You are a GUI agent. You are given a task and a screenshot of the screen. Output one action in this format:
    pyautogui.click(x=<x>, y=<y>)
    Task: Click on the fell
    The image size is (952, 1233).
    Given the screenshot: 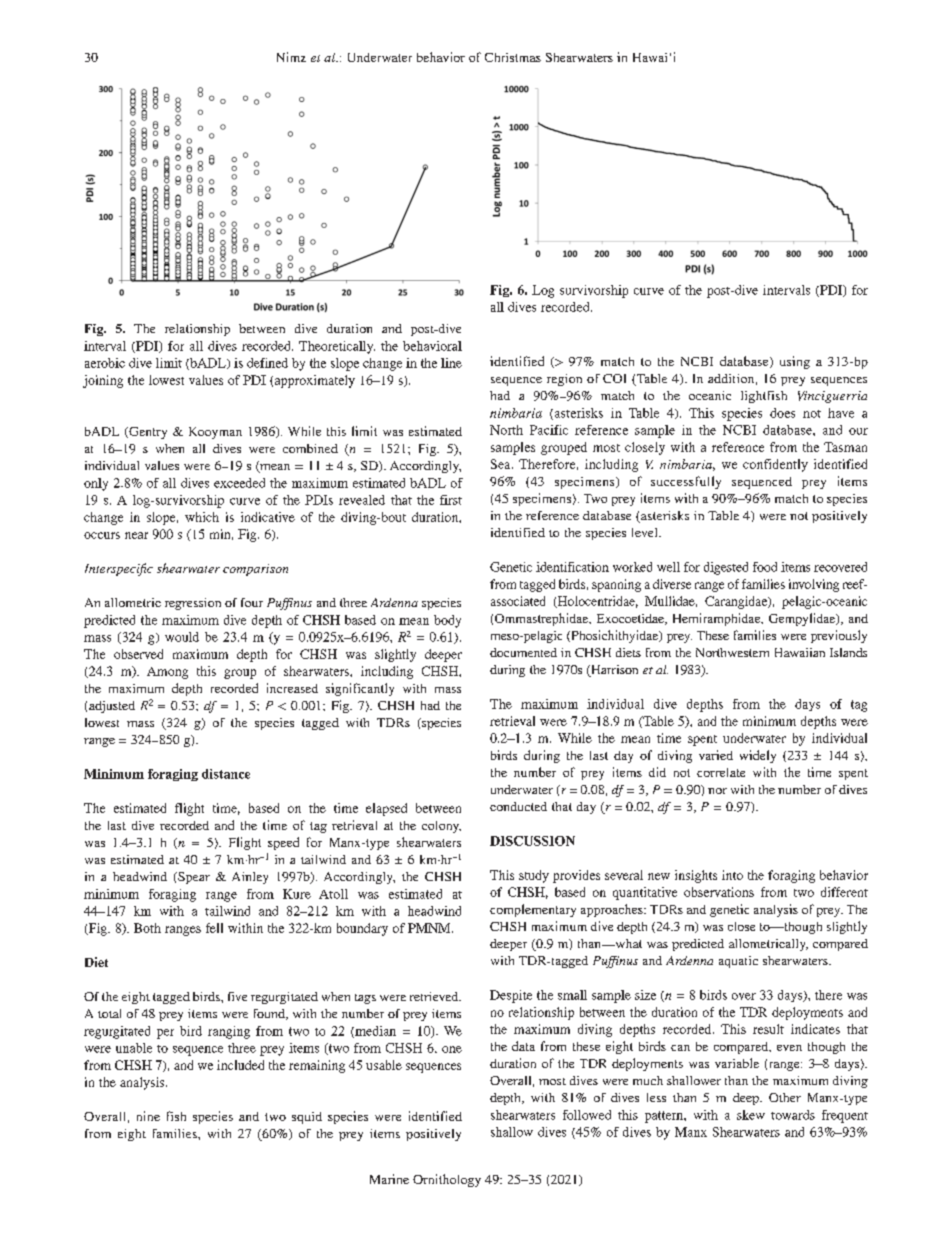 What is the action you would take?
    pyautogui.click(x=214, y=928)
